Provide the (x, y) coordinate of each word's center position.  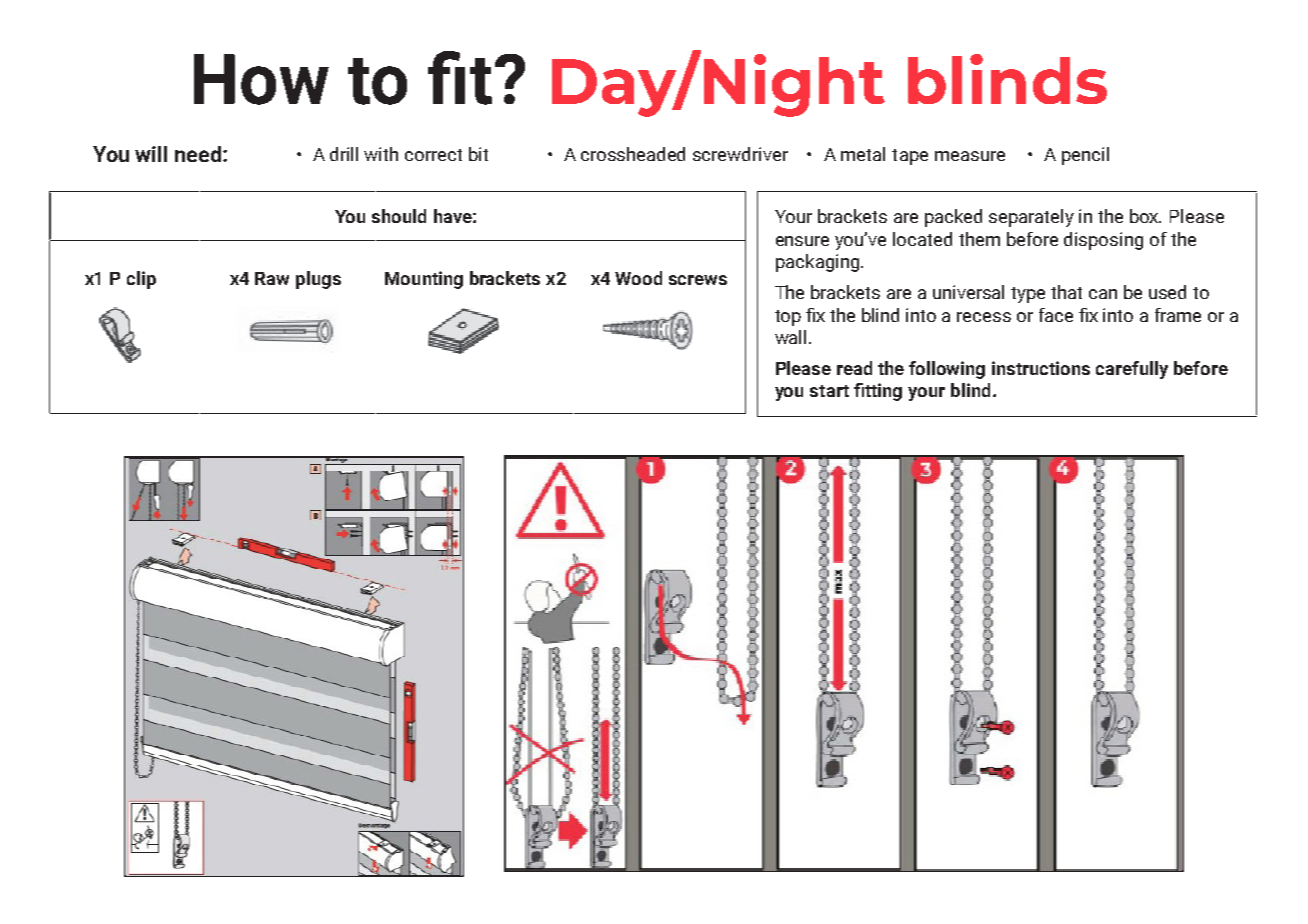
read (854, 368)
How (261, 79)
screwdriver (740, 154)
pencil (1085, 156)
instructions (1041, 368)
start (829, 391)
